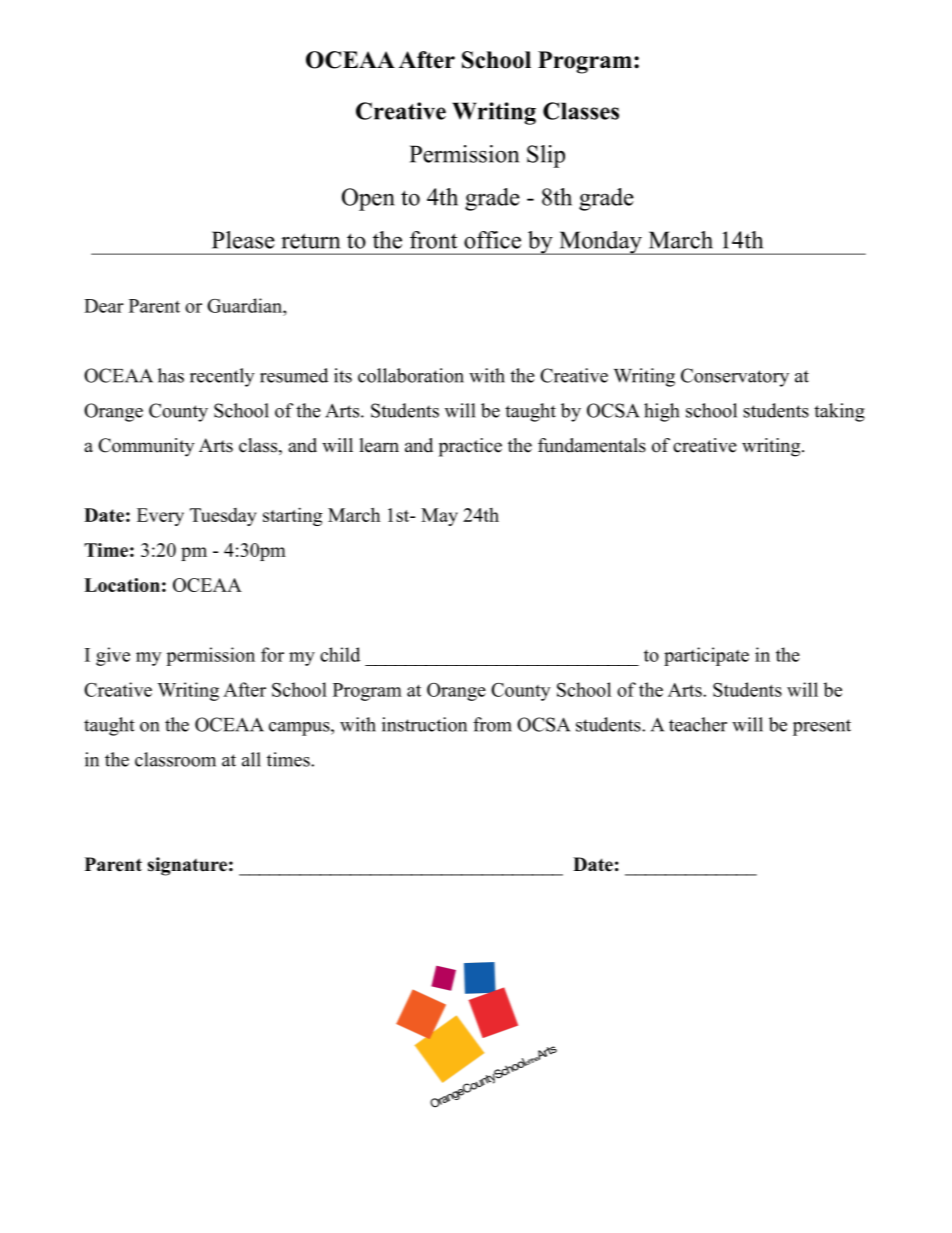 This screenshot has height=1233, width=952. What do you see at coordinates (600, 243) in the screenshot?
I see `Monday` at bounding box center [600, 243].
